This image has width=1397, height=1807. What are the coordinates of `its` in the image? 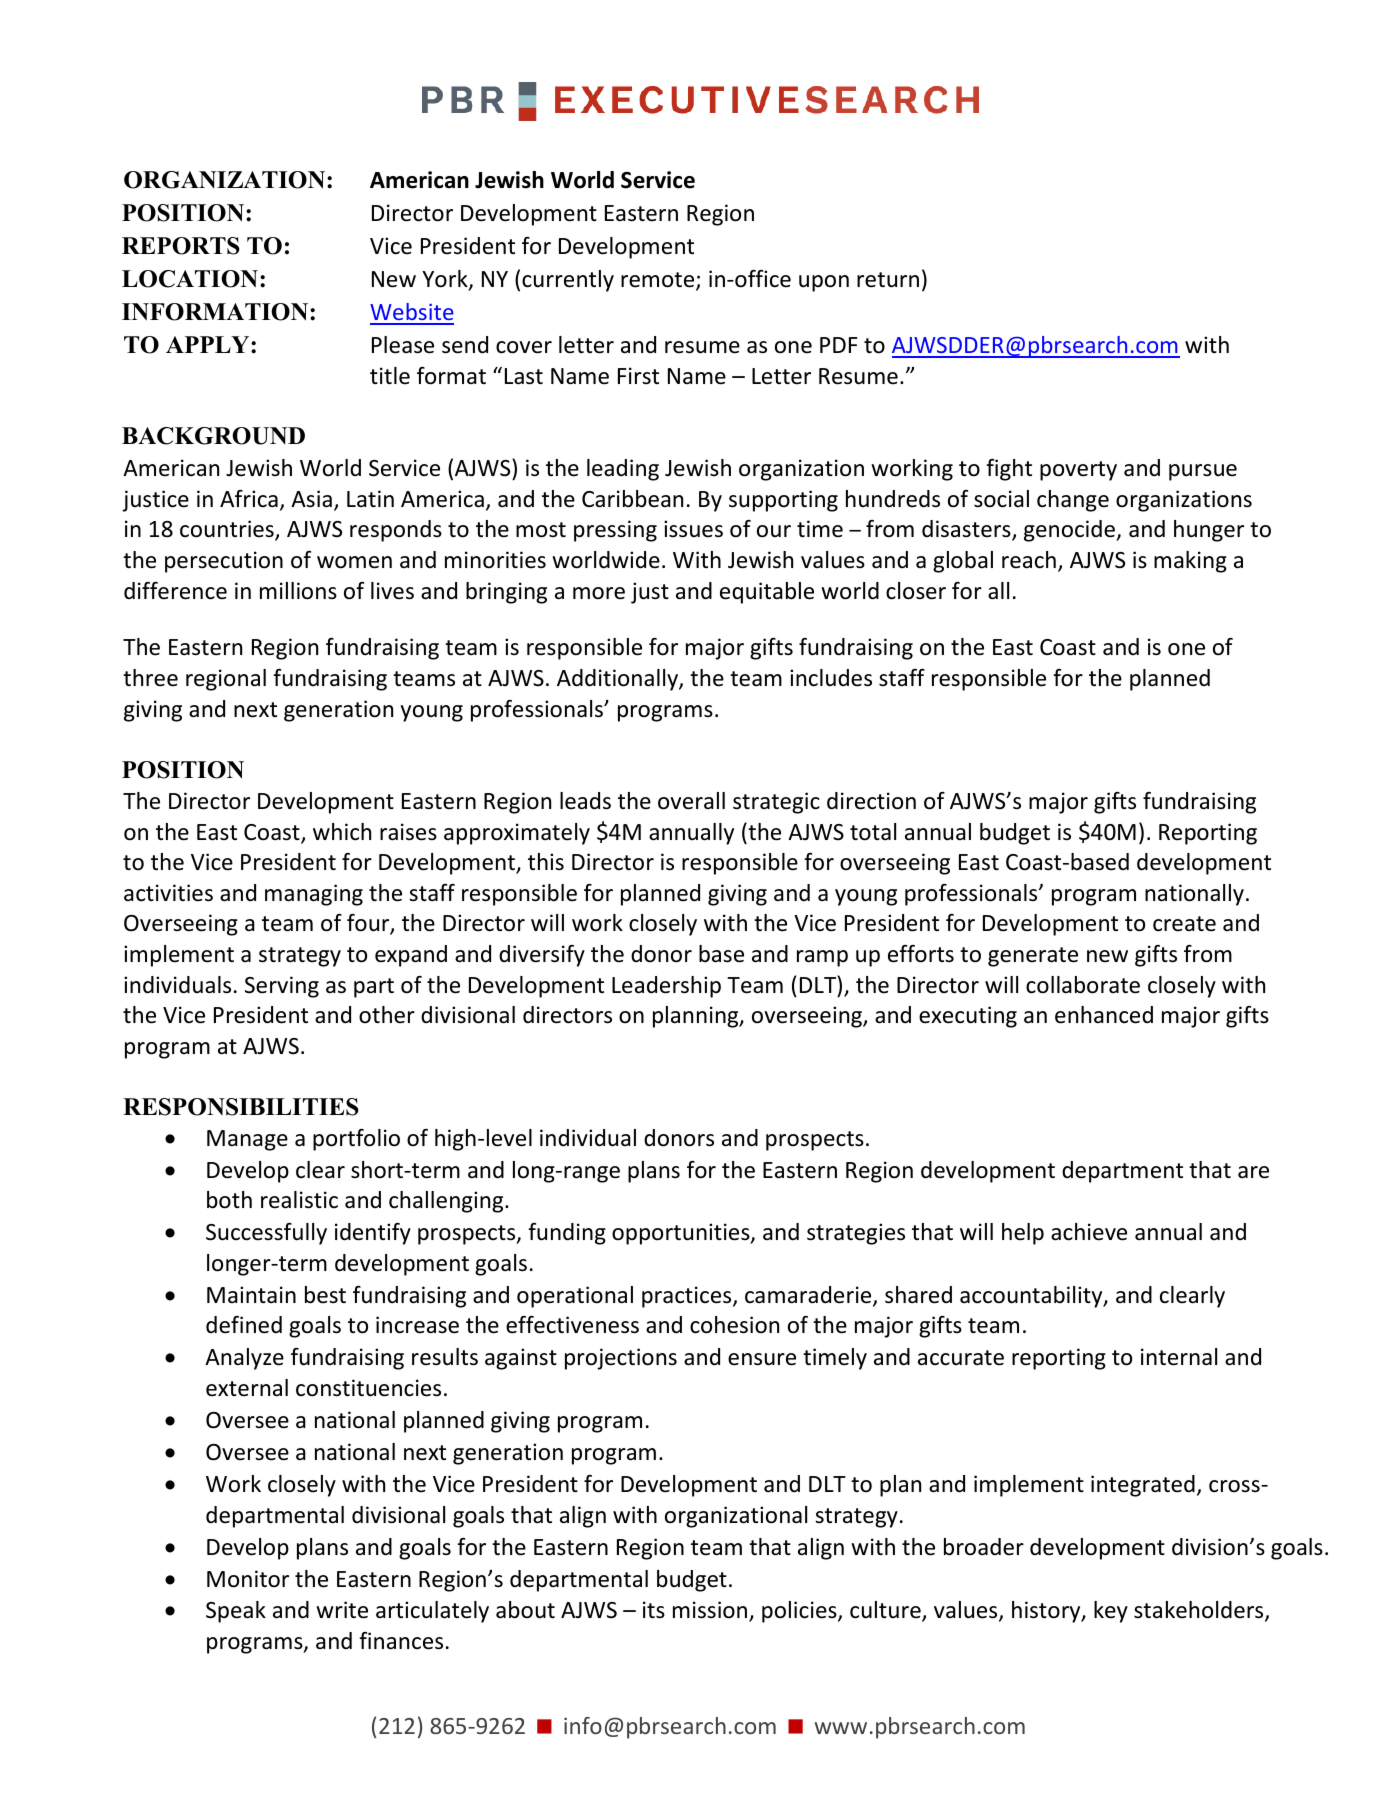 It's located at (654, 1610).
